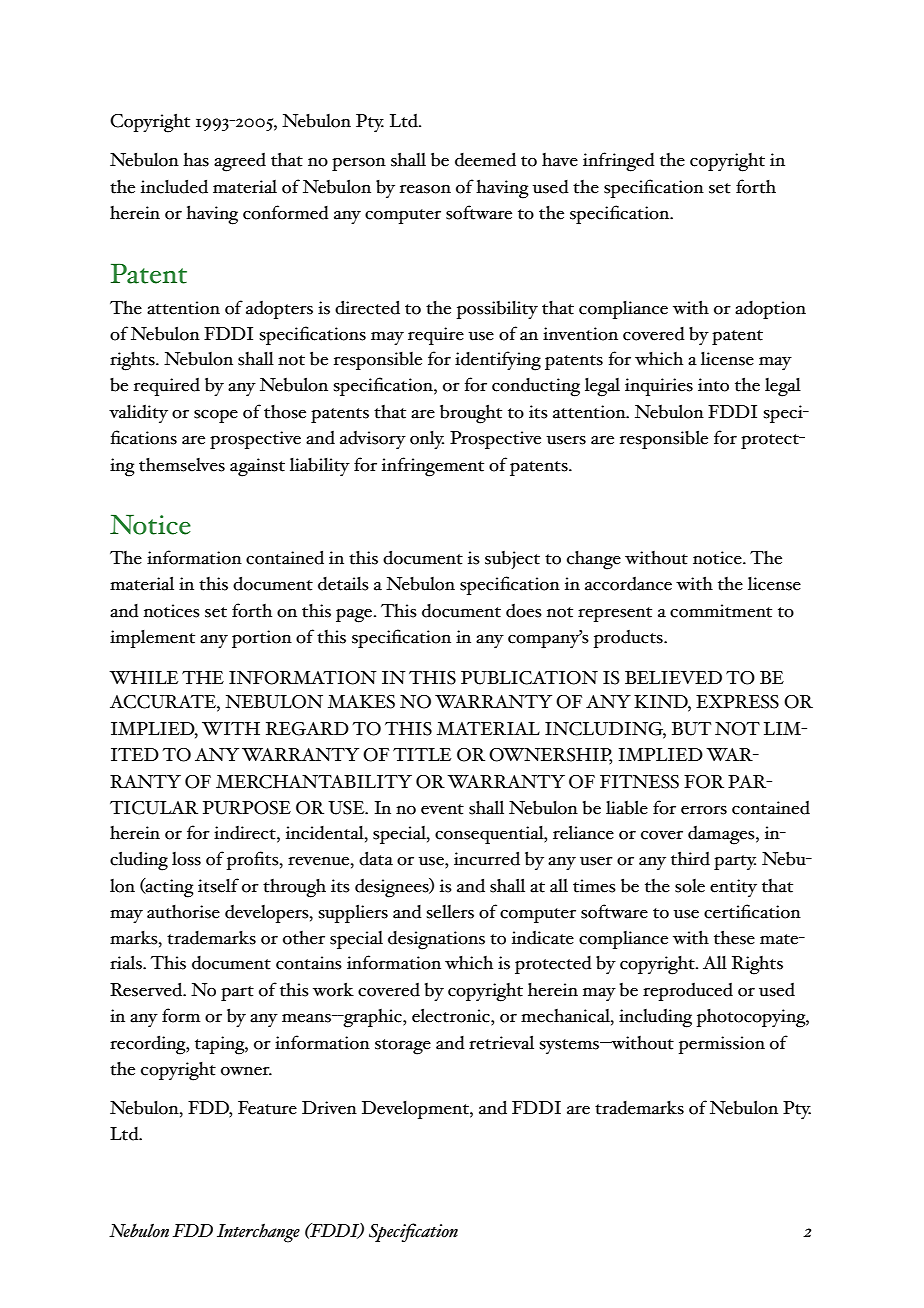  I want to click on portion, so click(262, 639).
